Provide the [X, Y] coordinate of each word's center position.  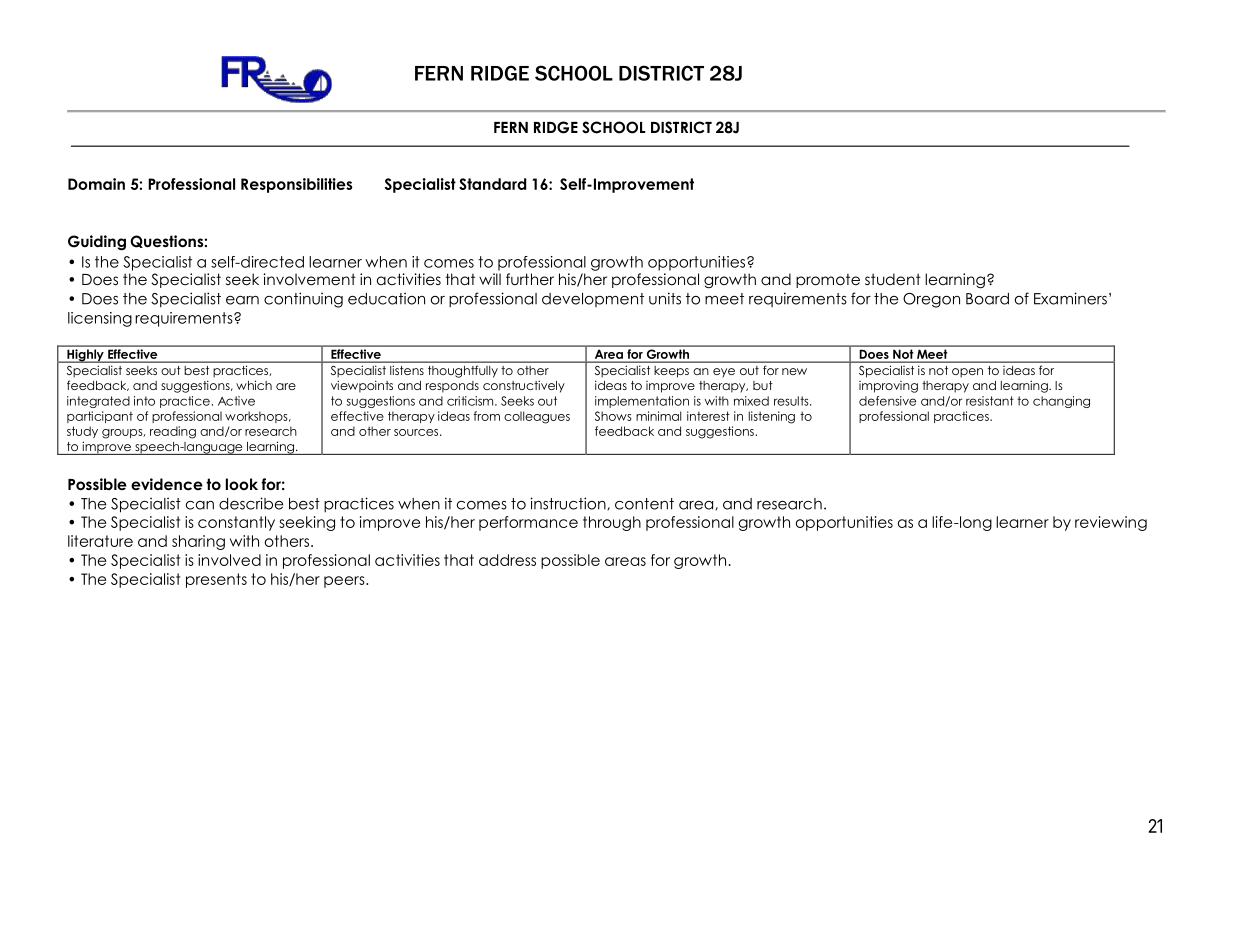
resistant [990, 401]
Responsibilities [296, 185]
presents [216, 580]
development [593, 300]
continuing [303, 300]
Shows [613, 416]
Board [987, 299]
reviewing [1111, 523]
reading [173, 432]
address [507, 560]
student [893, 279]
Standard [492, 184]
